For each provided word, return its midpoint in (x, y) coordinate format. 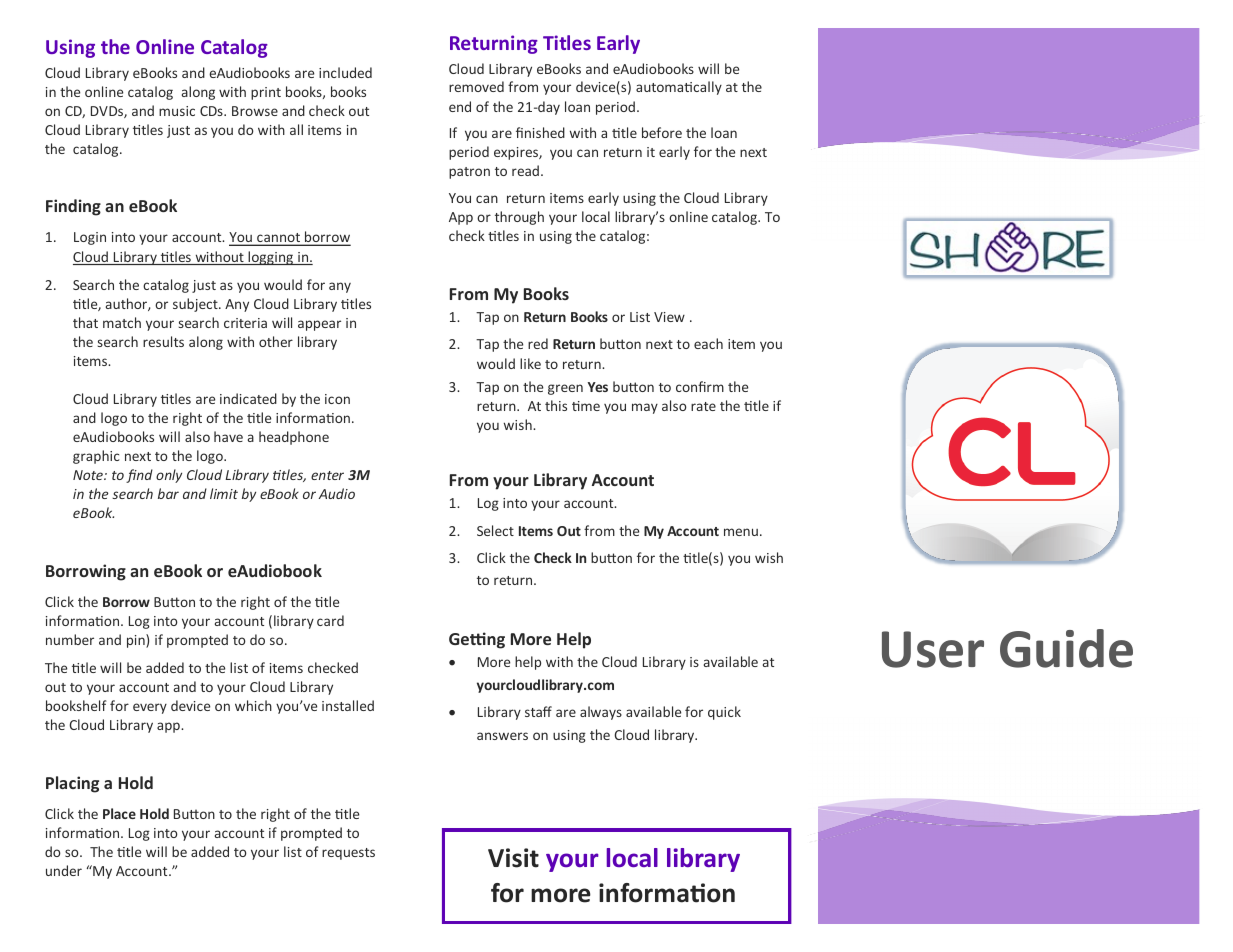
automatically (679, 88)
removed (476, 86)
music (177, 111)
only (169, 476)
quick (724, 713)
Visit (513, 858)
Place (119, 813)
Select (495, 530)
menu (741, 532)
